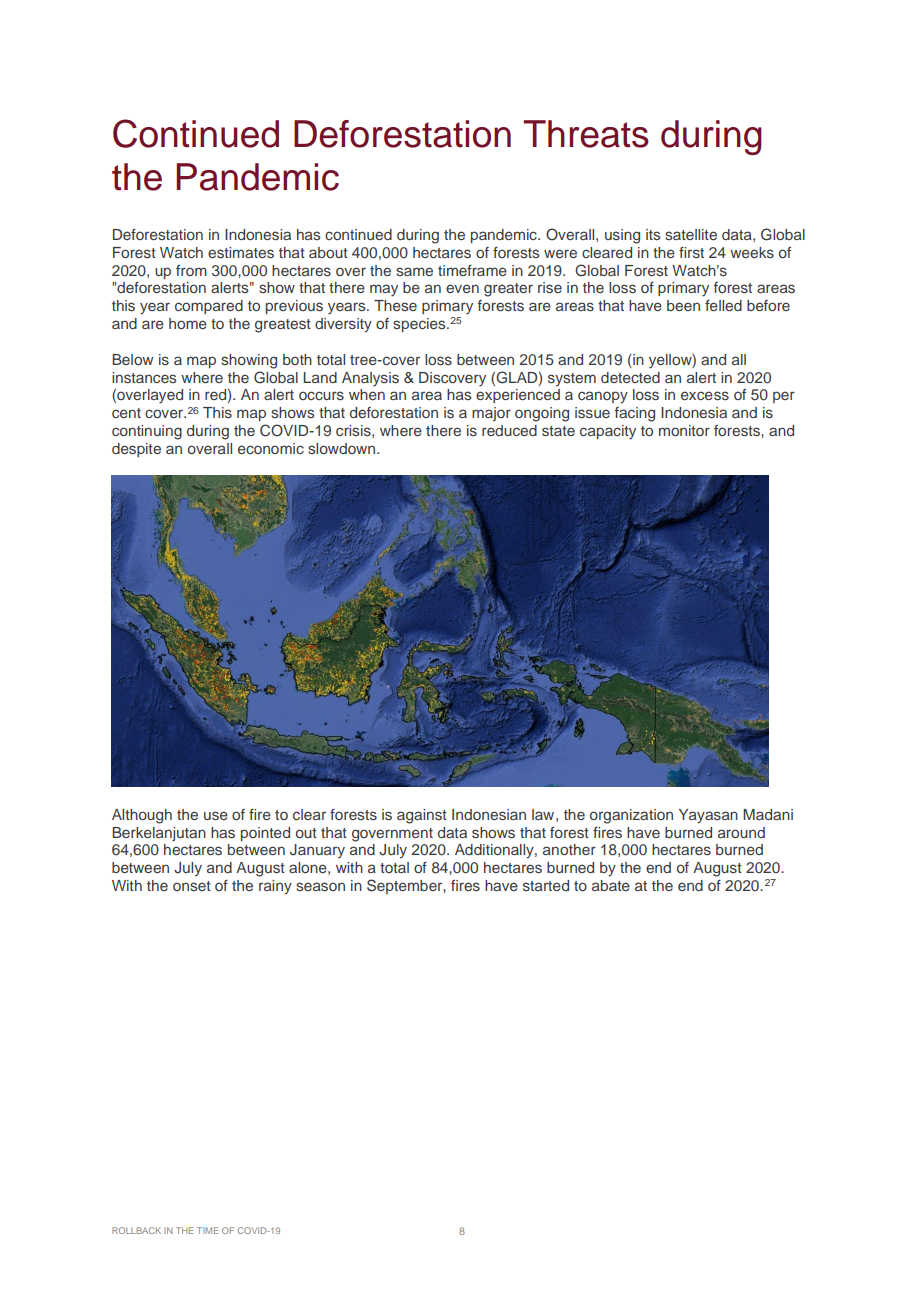 The image size is (924, 1307). Describe the element at coordinates (422, 816) in the document. I see `against` at that location.
